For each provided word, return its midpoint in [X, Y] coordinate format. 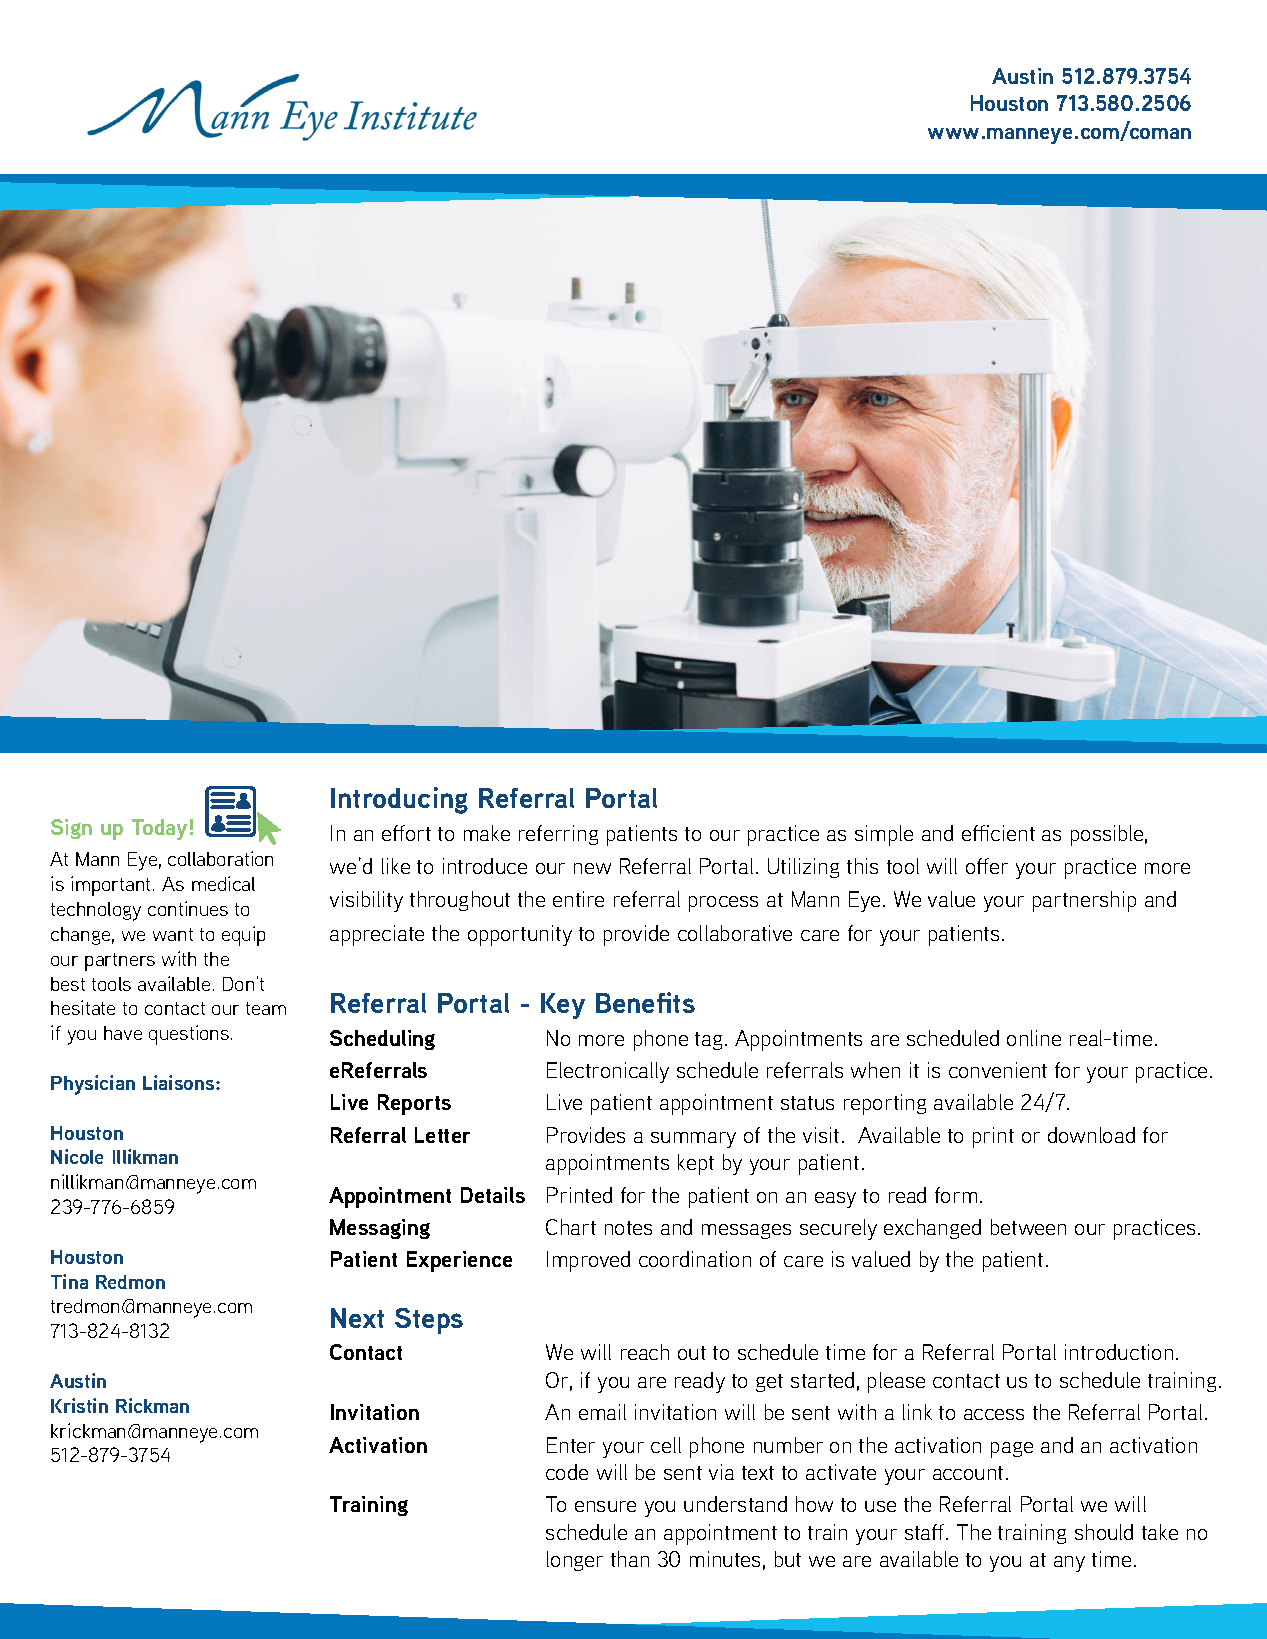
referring [558, 835]
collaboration [220, 858]
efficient [998, 833]
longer [575, 1561]
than [630, 1559]
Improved [588, 1261]
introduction [1119, 1352]
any [1069, 1564]
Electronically [608, 1072]
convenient [998, 1070]
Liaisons [180, 1082]
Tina [69, 1281]
